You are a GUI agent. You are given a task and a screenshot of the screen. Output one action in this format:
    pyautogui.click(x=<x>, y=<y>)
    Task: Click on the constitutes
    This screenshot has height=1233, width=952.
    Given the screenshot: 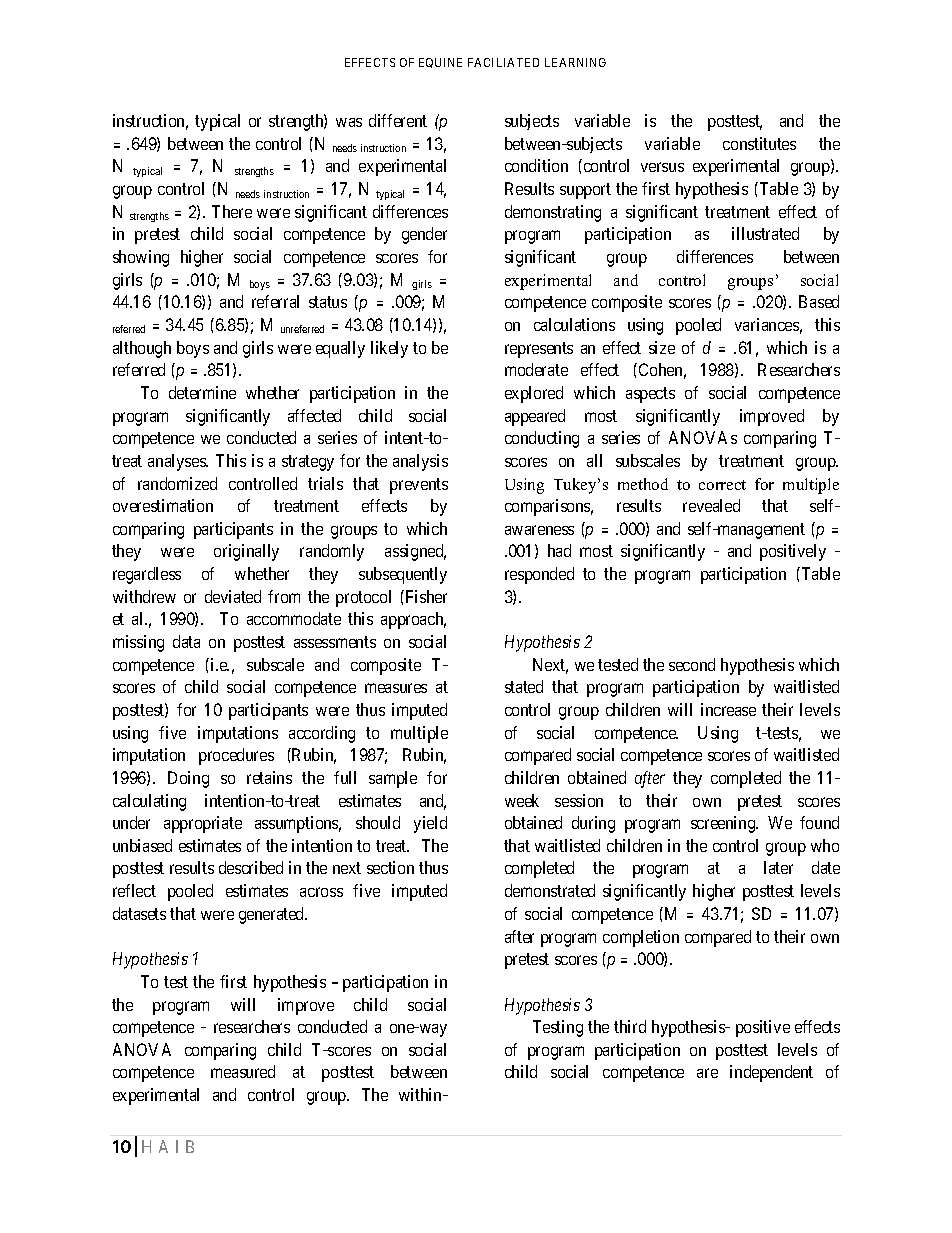 What is the action you would take?
    pyautogui.click(x=759, y=143)
